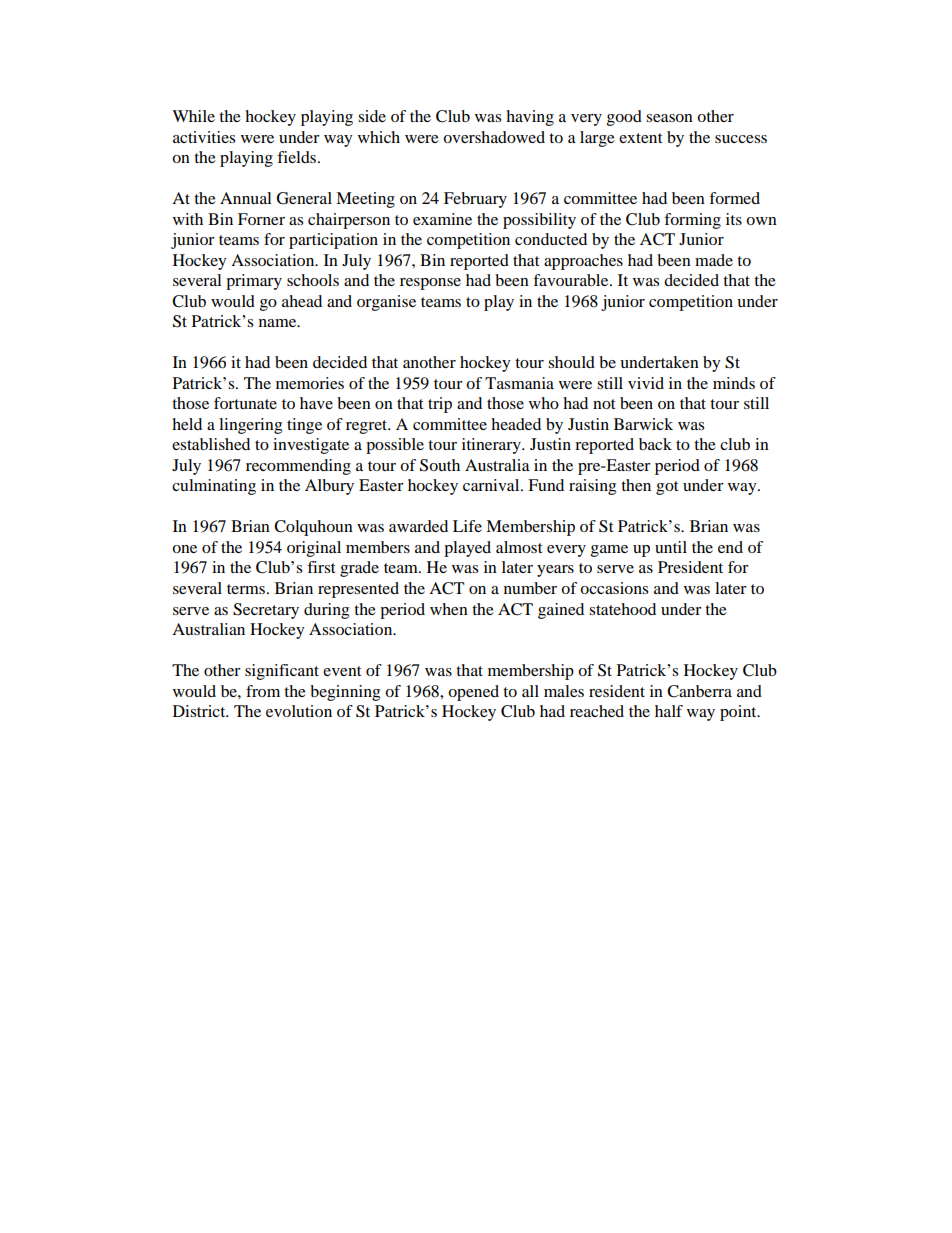 This image has width=952, height=1233. Describe the element at coordinates (214, 487) in the image. I see `culminating` at that location.
